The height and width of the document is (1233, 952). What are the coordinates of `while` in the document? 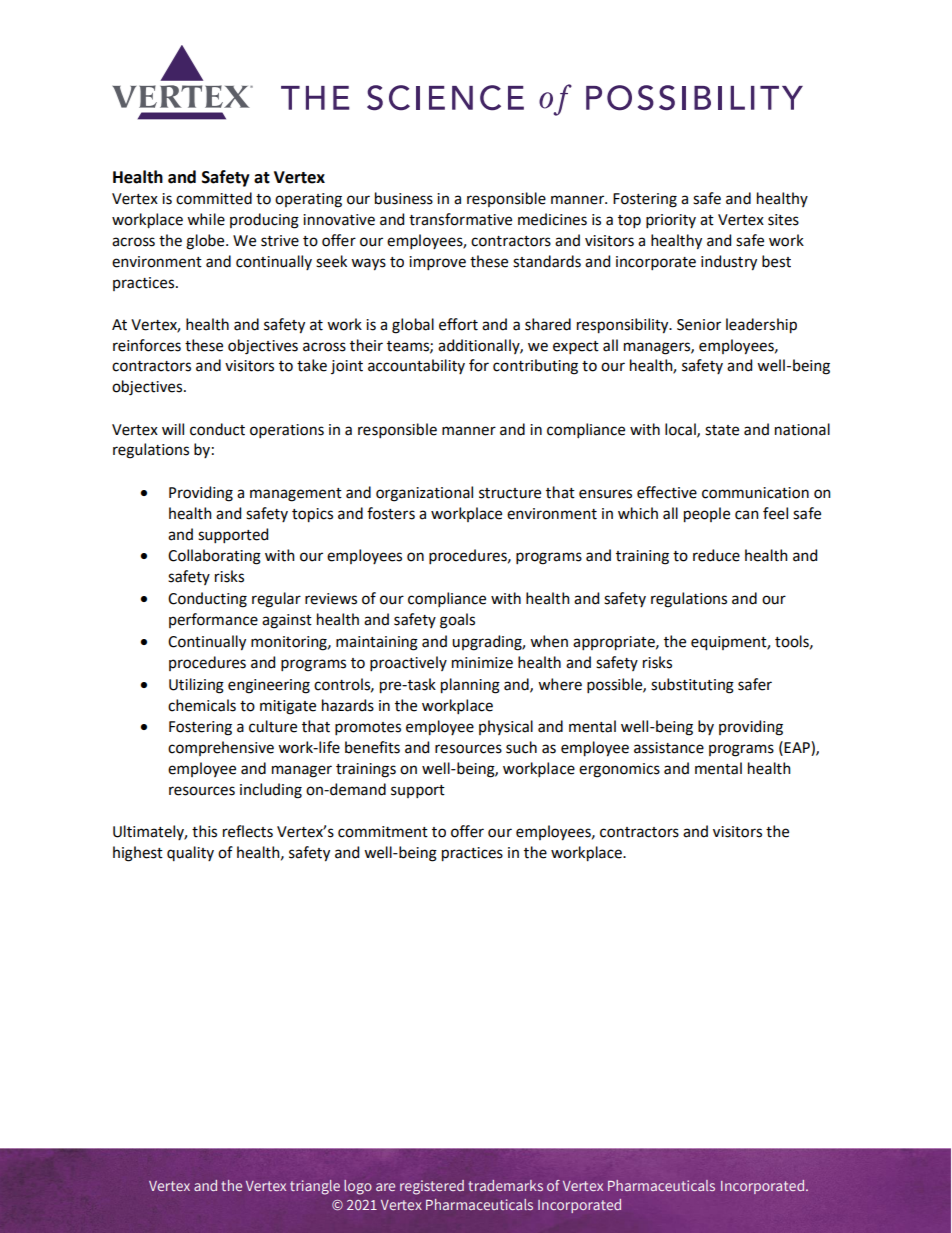 It's located at (206, 219).
